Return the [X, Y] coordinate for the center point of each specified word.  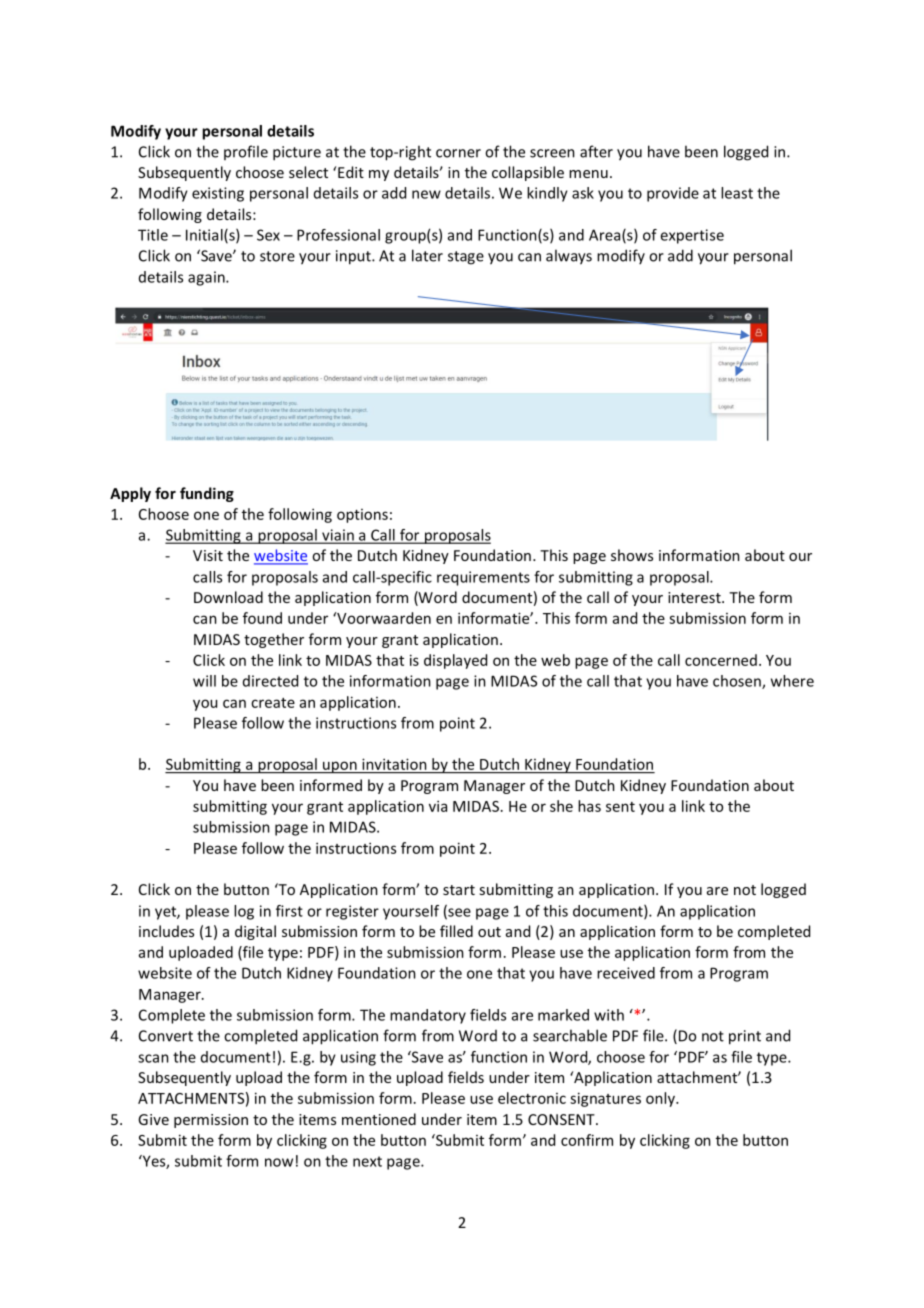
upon [340, 767]
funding [207, 494]
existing [218, 194]
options [362, 516]
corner [458, 153]
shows [632, 555]
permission [211, 1121]
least [737, 193]
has [589, 806]
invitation [394, 764]
